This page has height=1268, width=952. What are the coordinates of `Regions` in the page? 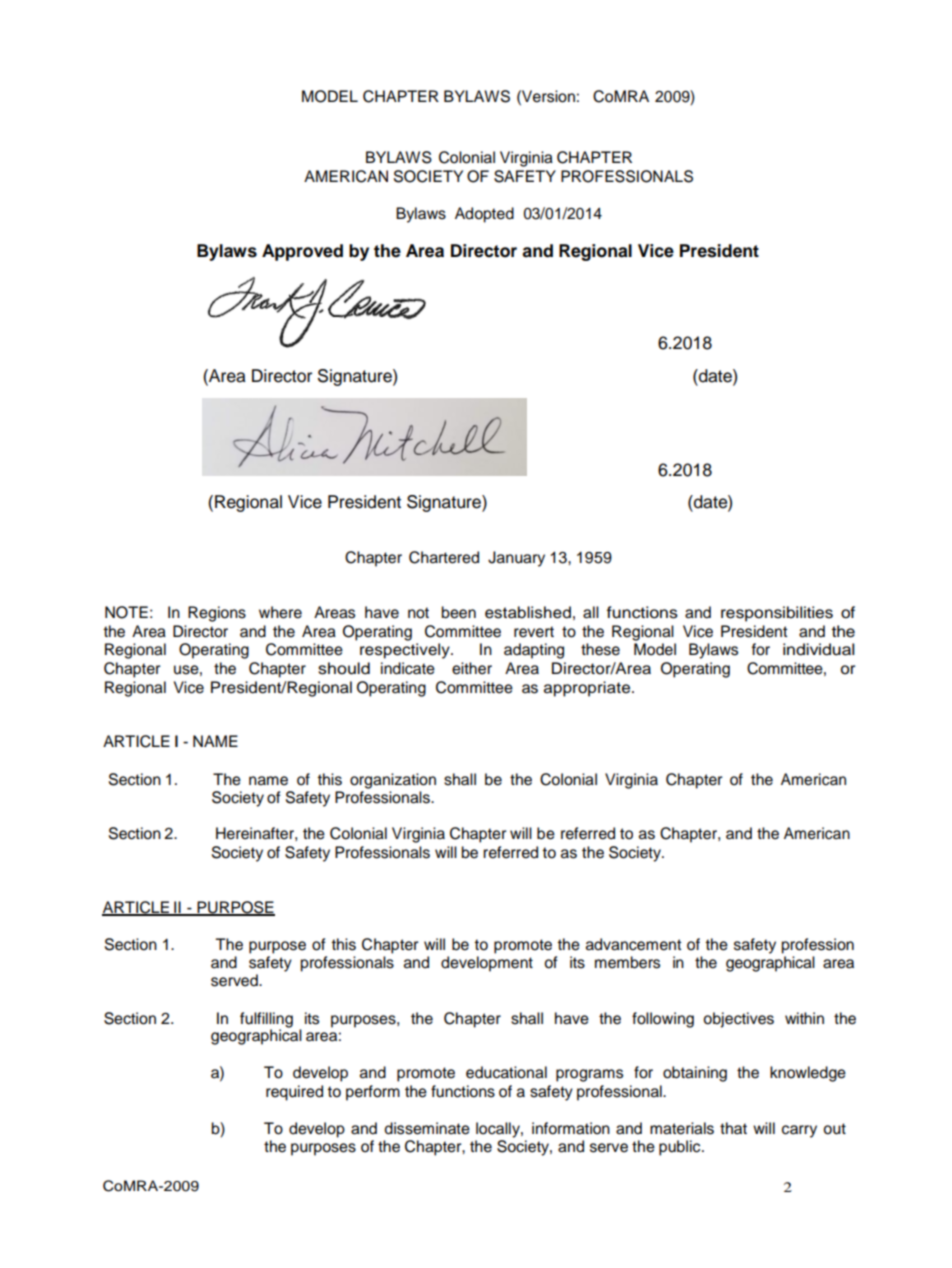 It's located at (217, 614).
